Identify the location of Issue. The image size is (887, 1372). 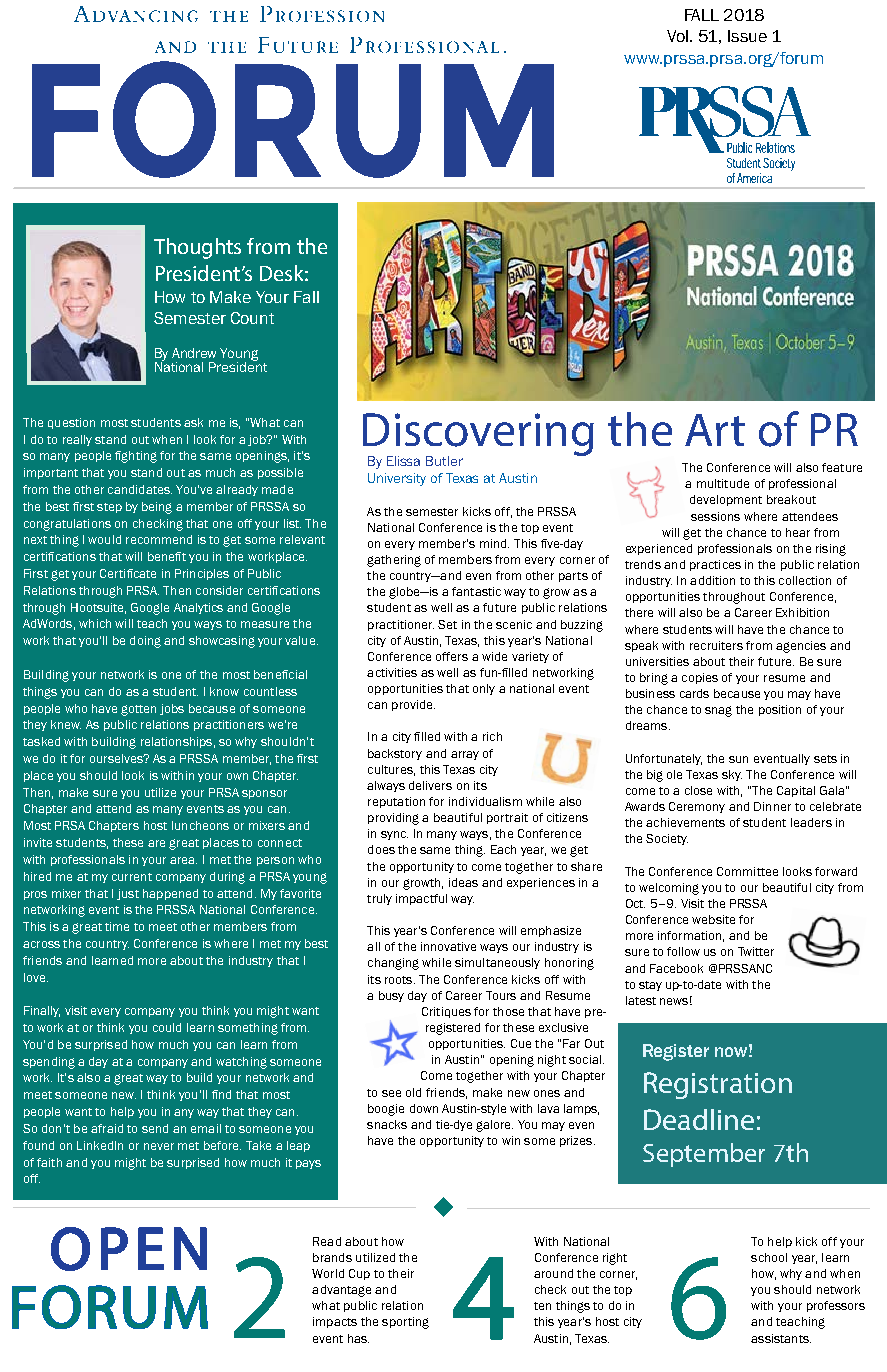
(747, 36).
